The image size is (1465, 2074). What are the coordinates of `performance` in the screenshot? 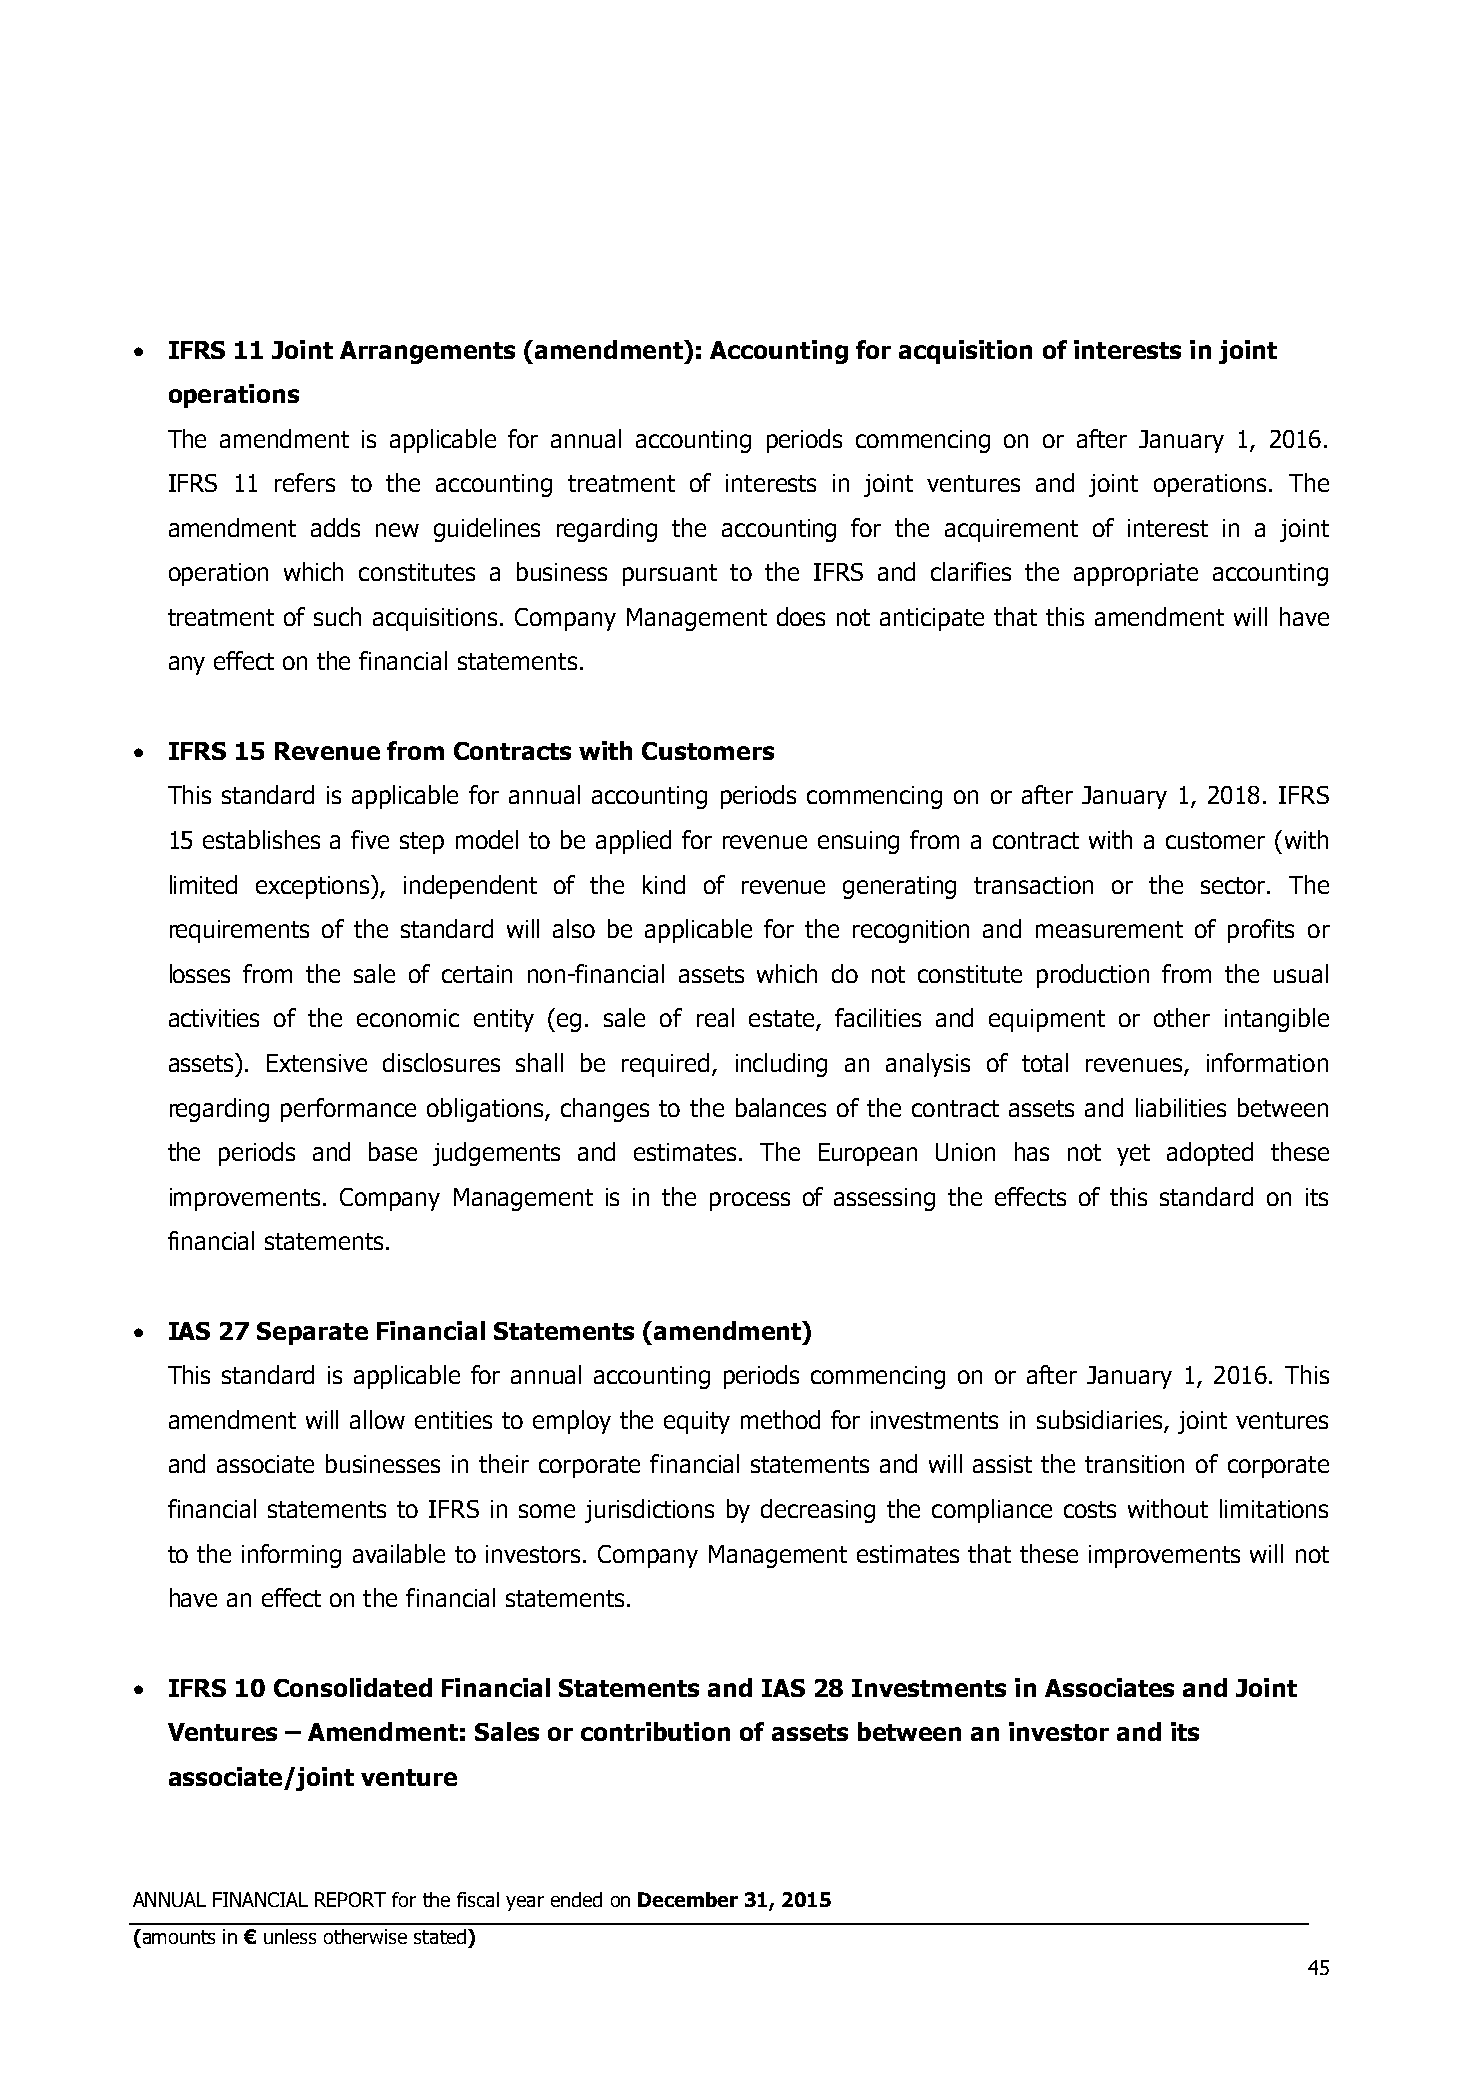 It's located at (348, 1110).
